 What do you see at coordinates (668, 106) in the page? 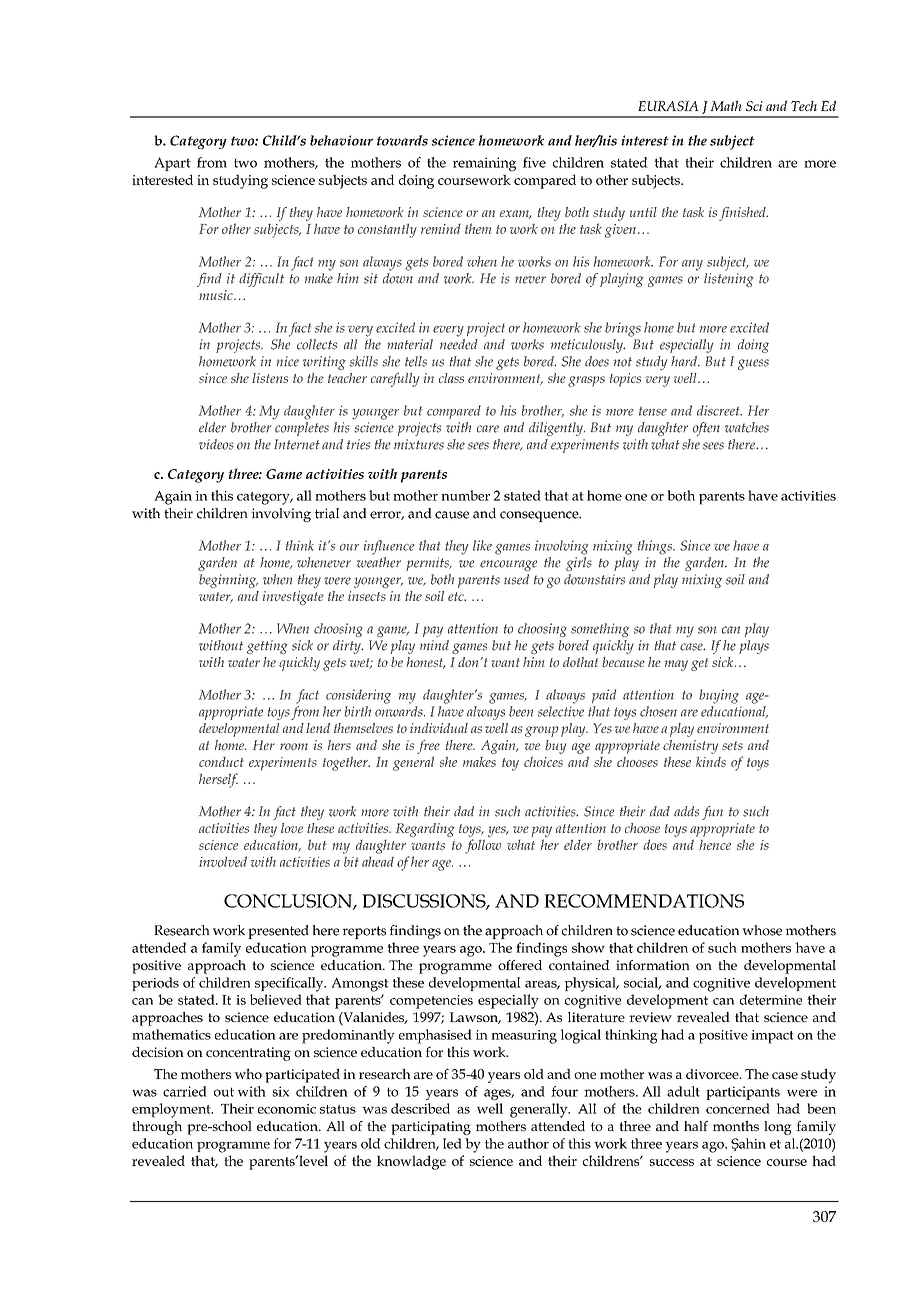
I see `EURASIA` at bounding box center [668, 106].
